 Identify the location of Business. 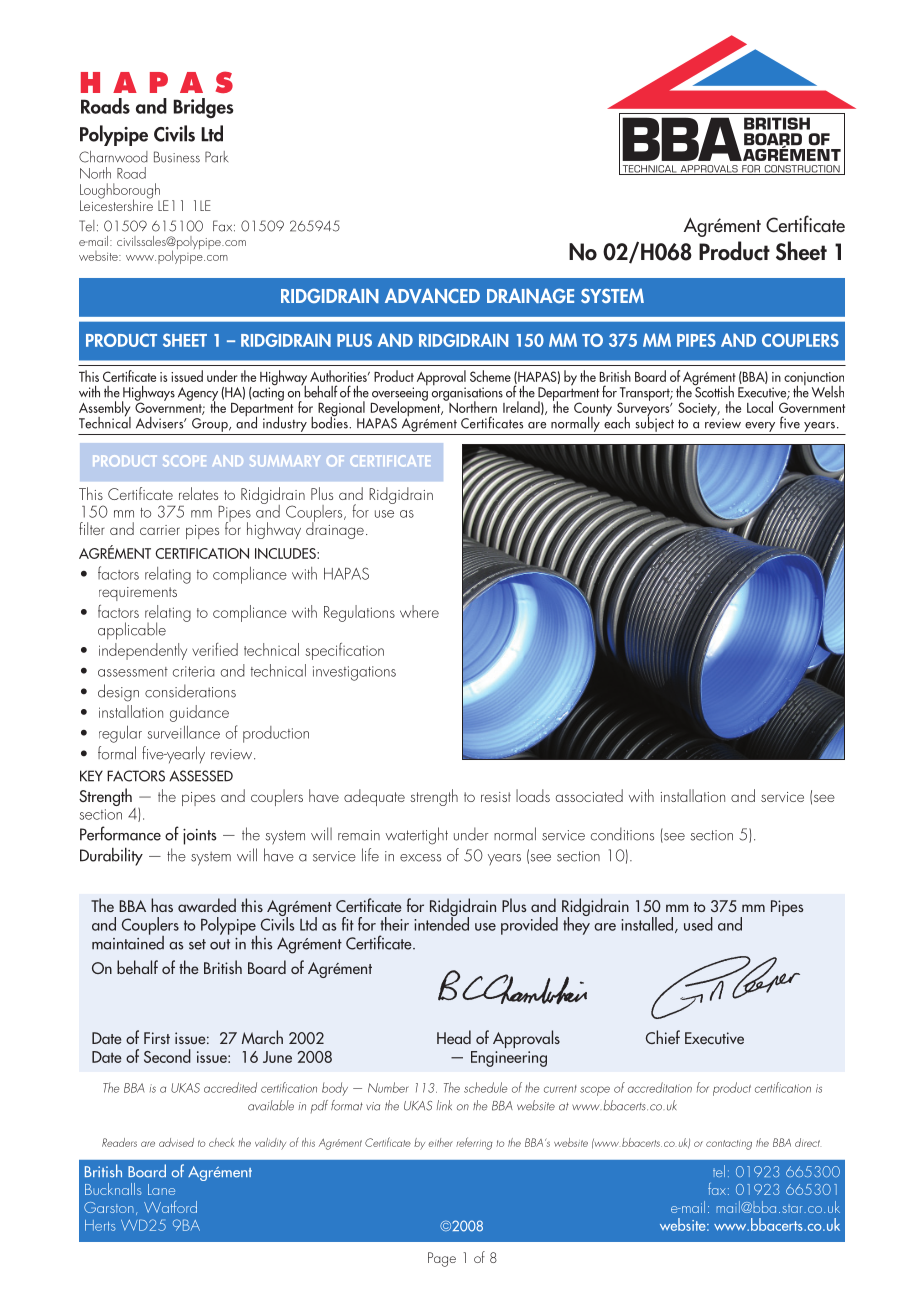
(177, 157).
